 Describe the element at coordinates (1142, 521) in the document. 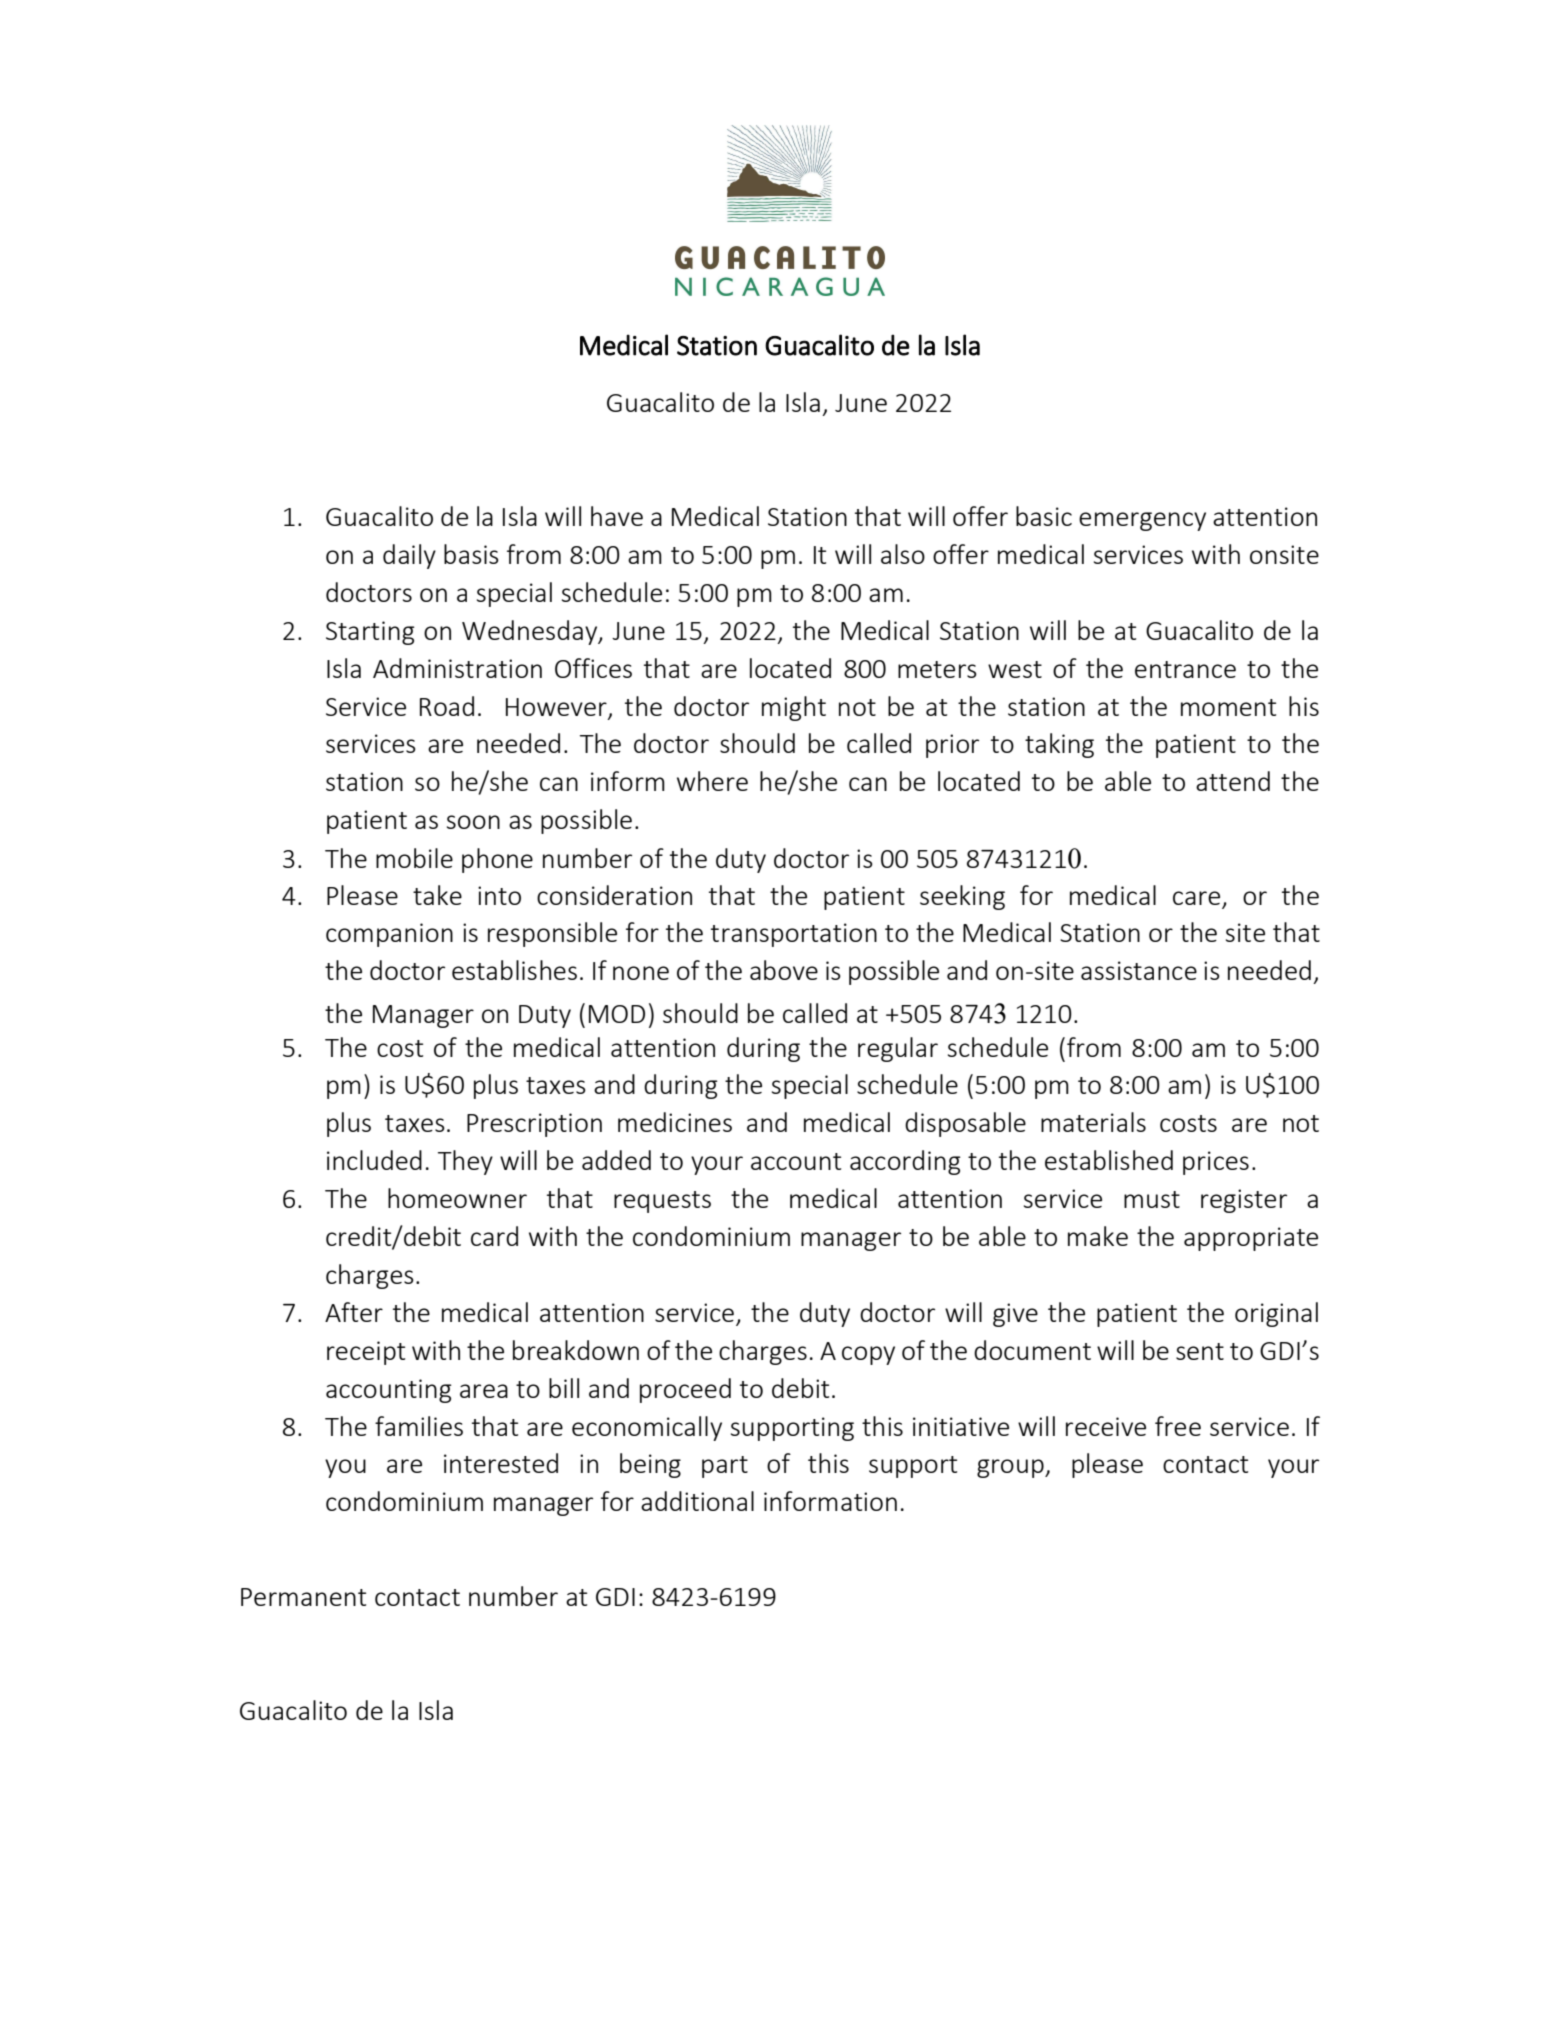

I see `emergency` at that location.
